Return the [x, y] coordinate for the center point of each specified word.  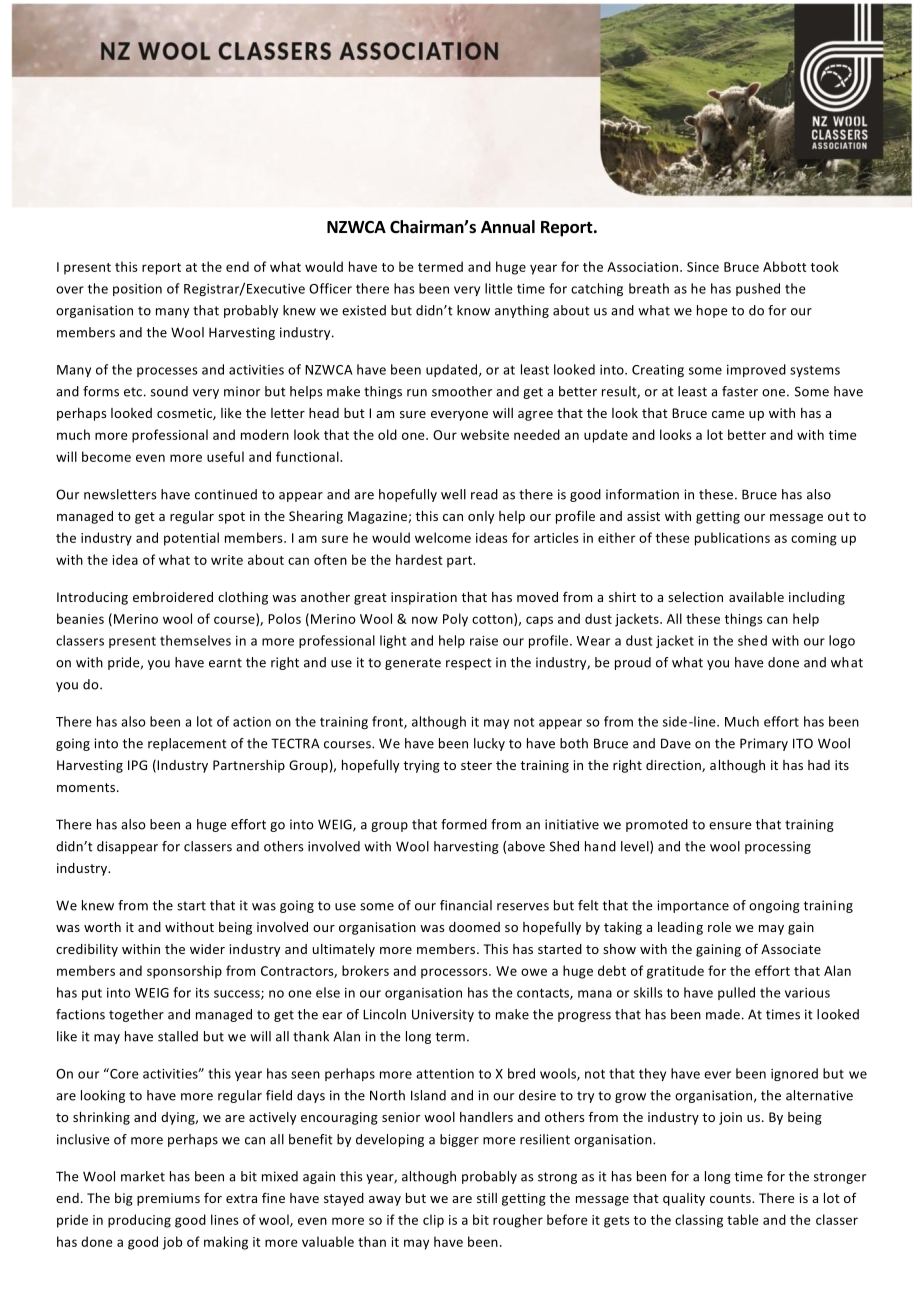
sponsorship [184, 972]
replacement [187, 744]
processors [455, 973]
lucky [489, 744]
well [453, 494]
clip [433, 1221]
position [137, 290]
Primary [764, 744]
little [499, 288]
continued [226, 494]
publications [732, 539]
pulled [736, 993]
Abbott [785, 266]
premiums [168, 1199]
